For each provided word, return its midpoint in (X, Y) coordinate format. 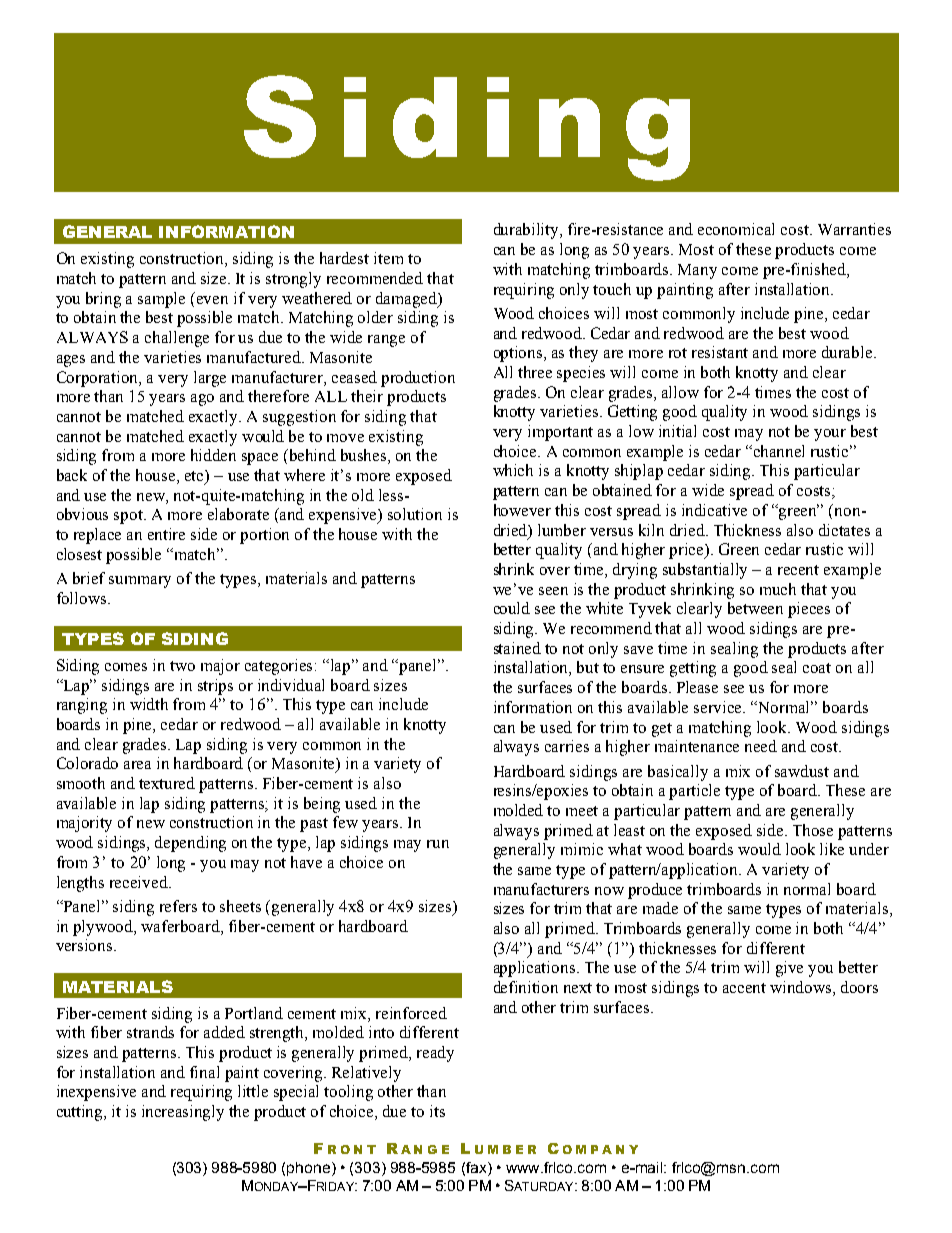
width (149, 704)
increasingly (183, 1113)
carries (567, 746)
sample (161, 300)
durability (528, 231)
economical (736, 229)
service (719, 707)
